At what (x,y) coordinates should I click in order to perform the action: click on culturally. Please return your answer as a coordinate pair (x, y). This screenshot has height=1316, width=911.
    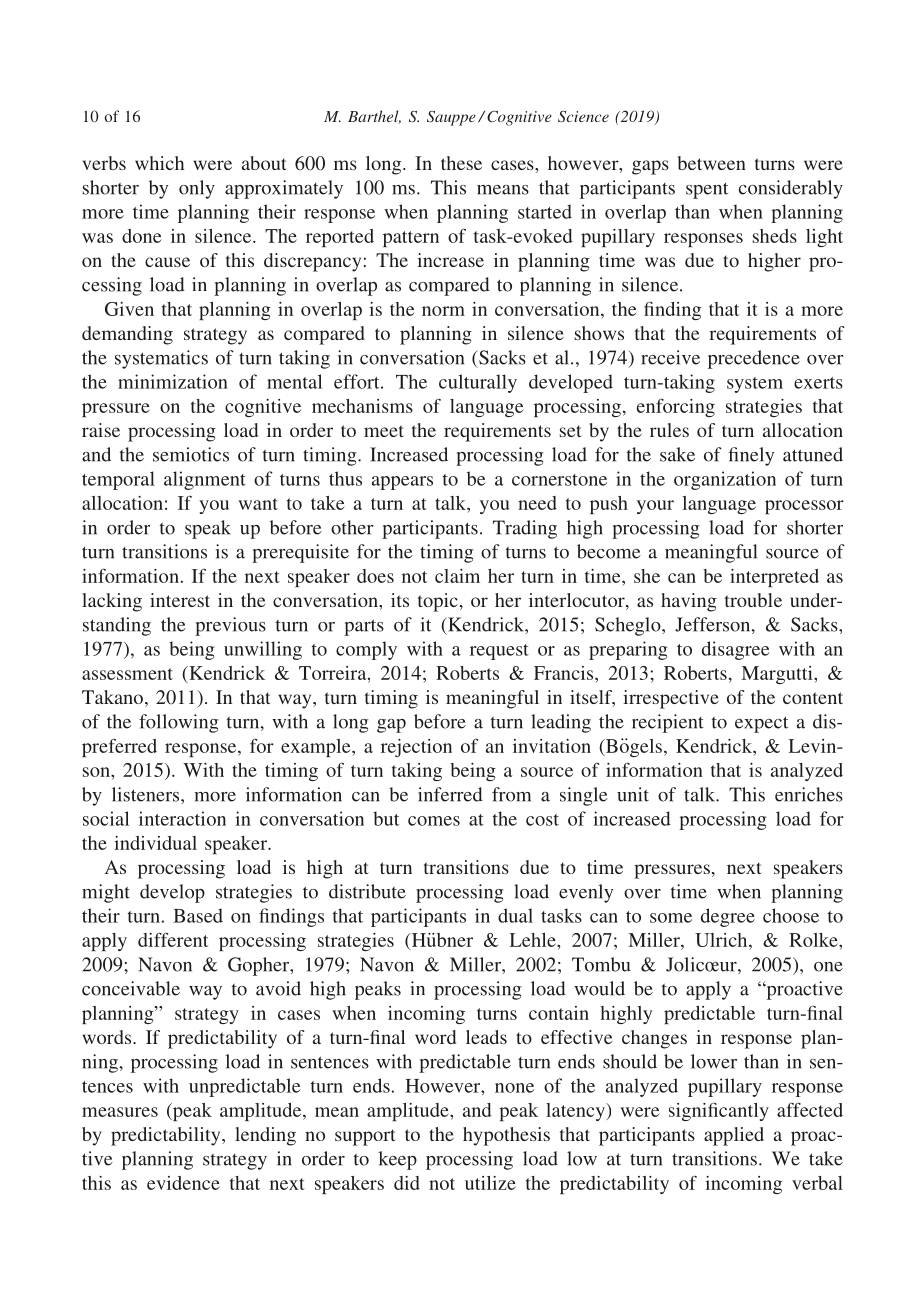
    Looking at the image, I should click on (478, 383).
